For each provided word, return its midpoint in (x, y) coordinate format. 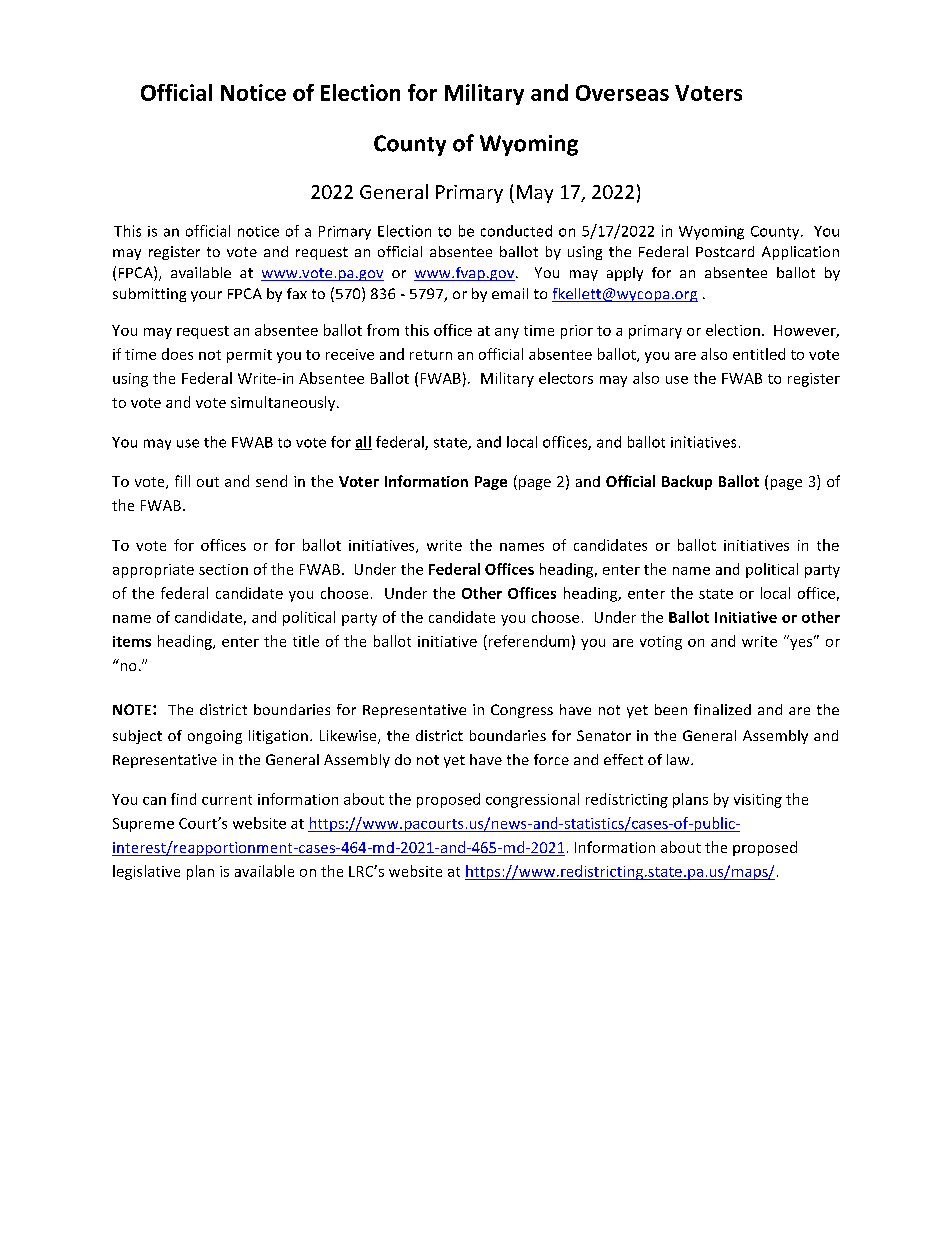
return (431, 355)
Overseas (622, 93)
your (206, 296)
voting (661, 643)
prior (577, 332)
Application (800, 253)
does (177, 354)
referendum (527, 641)
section (223, 569)
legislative (146, 872)
